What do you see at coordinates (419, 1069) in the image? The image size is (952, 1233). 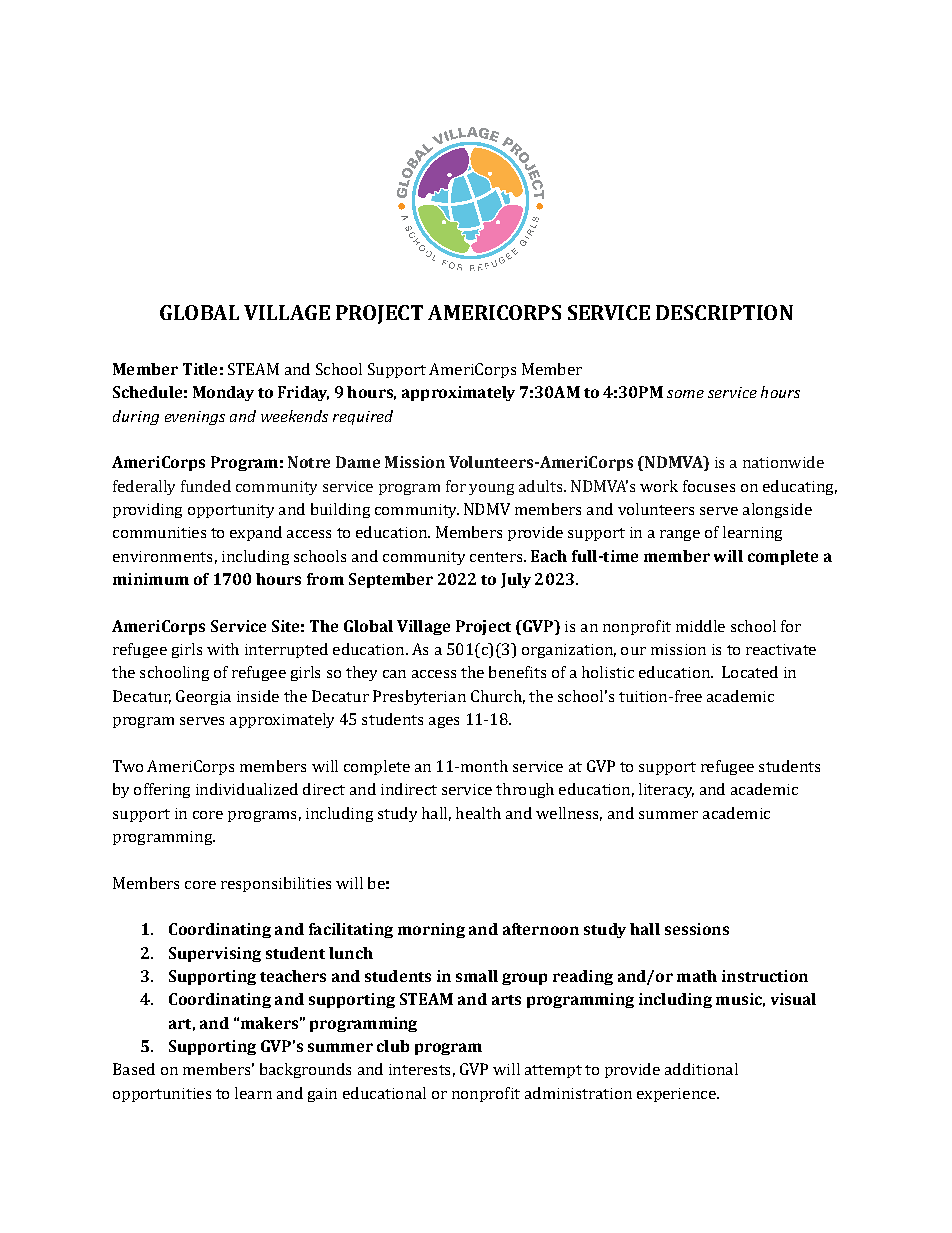 I see `interests` at bounding box center [419, 1069].
